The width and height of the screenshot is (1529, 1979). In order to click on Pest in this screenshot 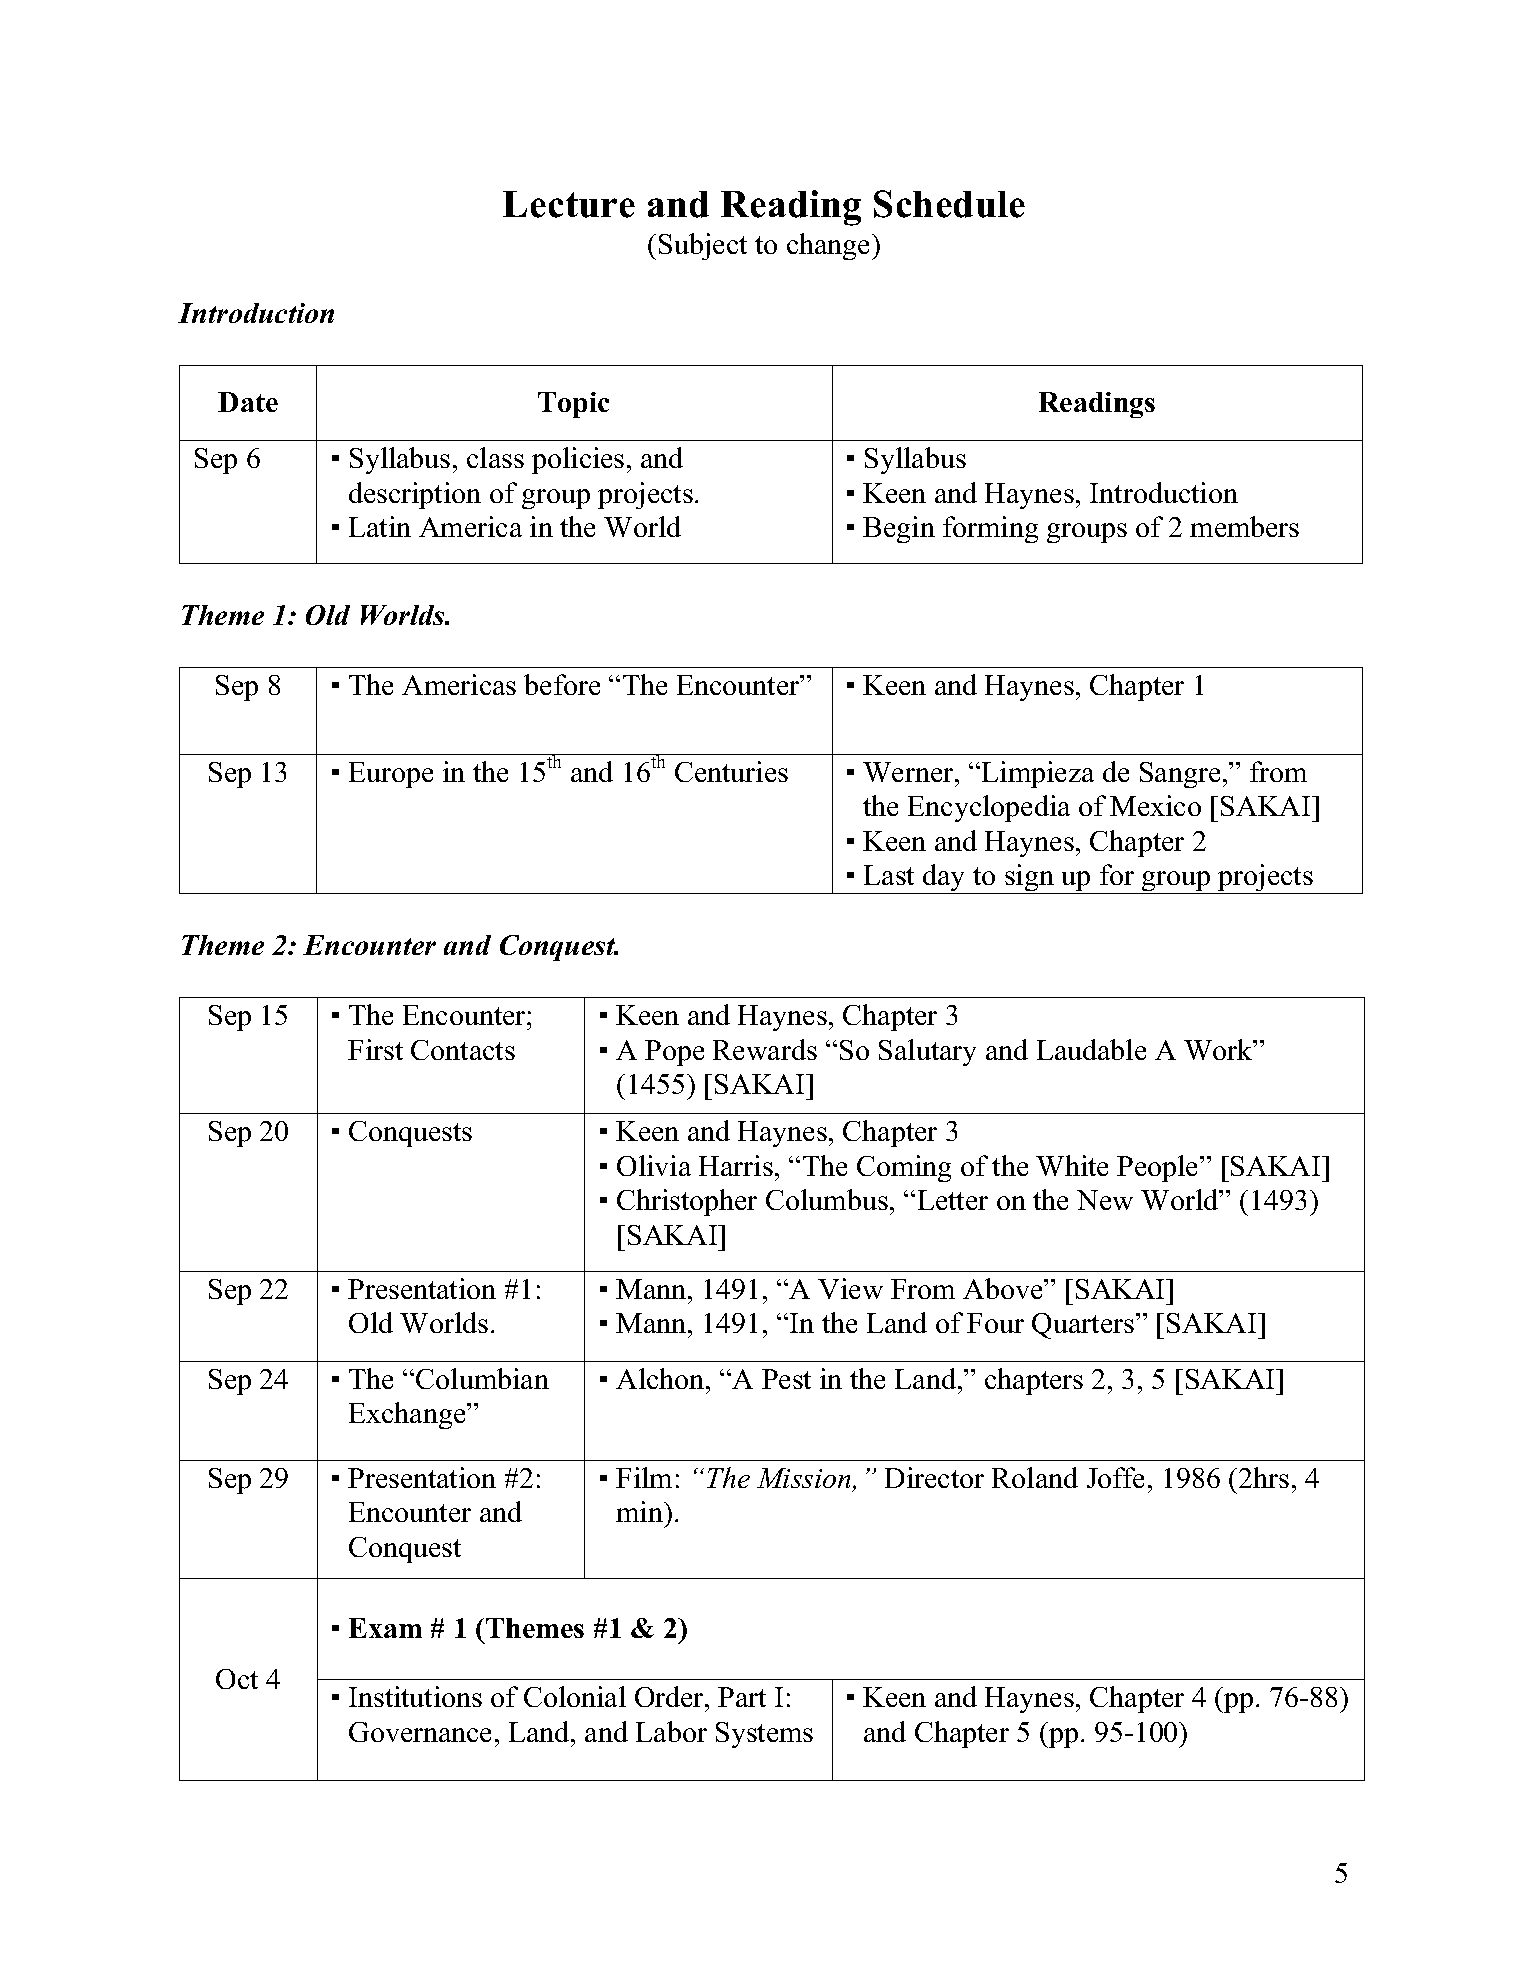, I will do `click(786, 1379)`.
